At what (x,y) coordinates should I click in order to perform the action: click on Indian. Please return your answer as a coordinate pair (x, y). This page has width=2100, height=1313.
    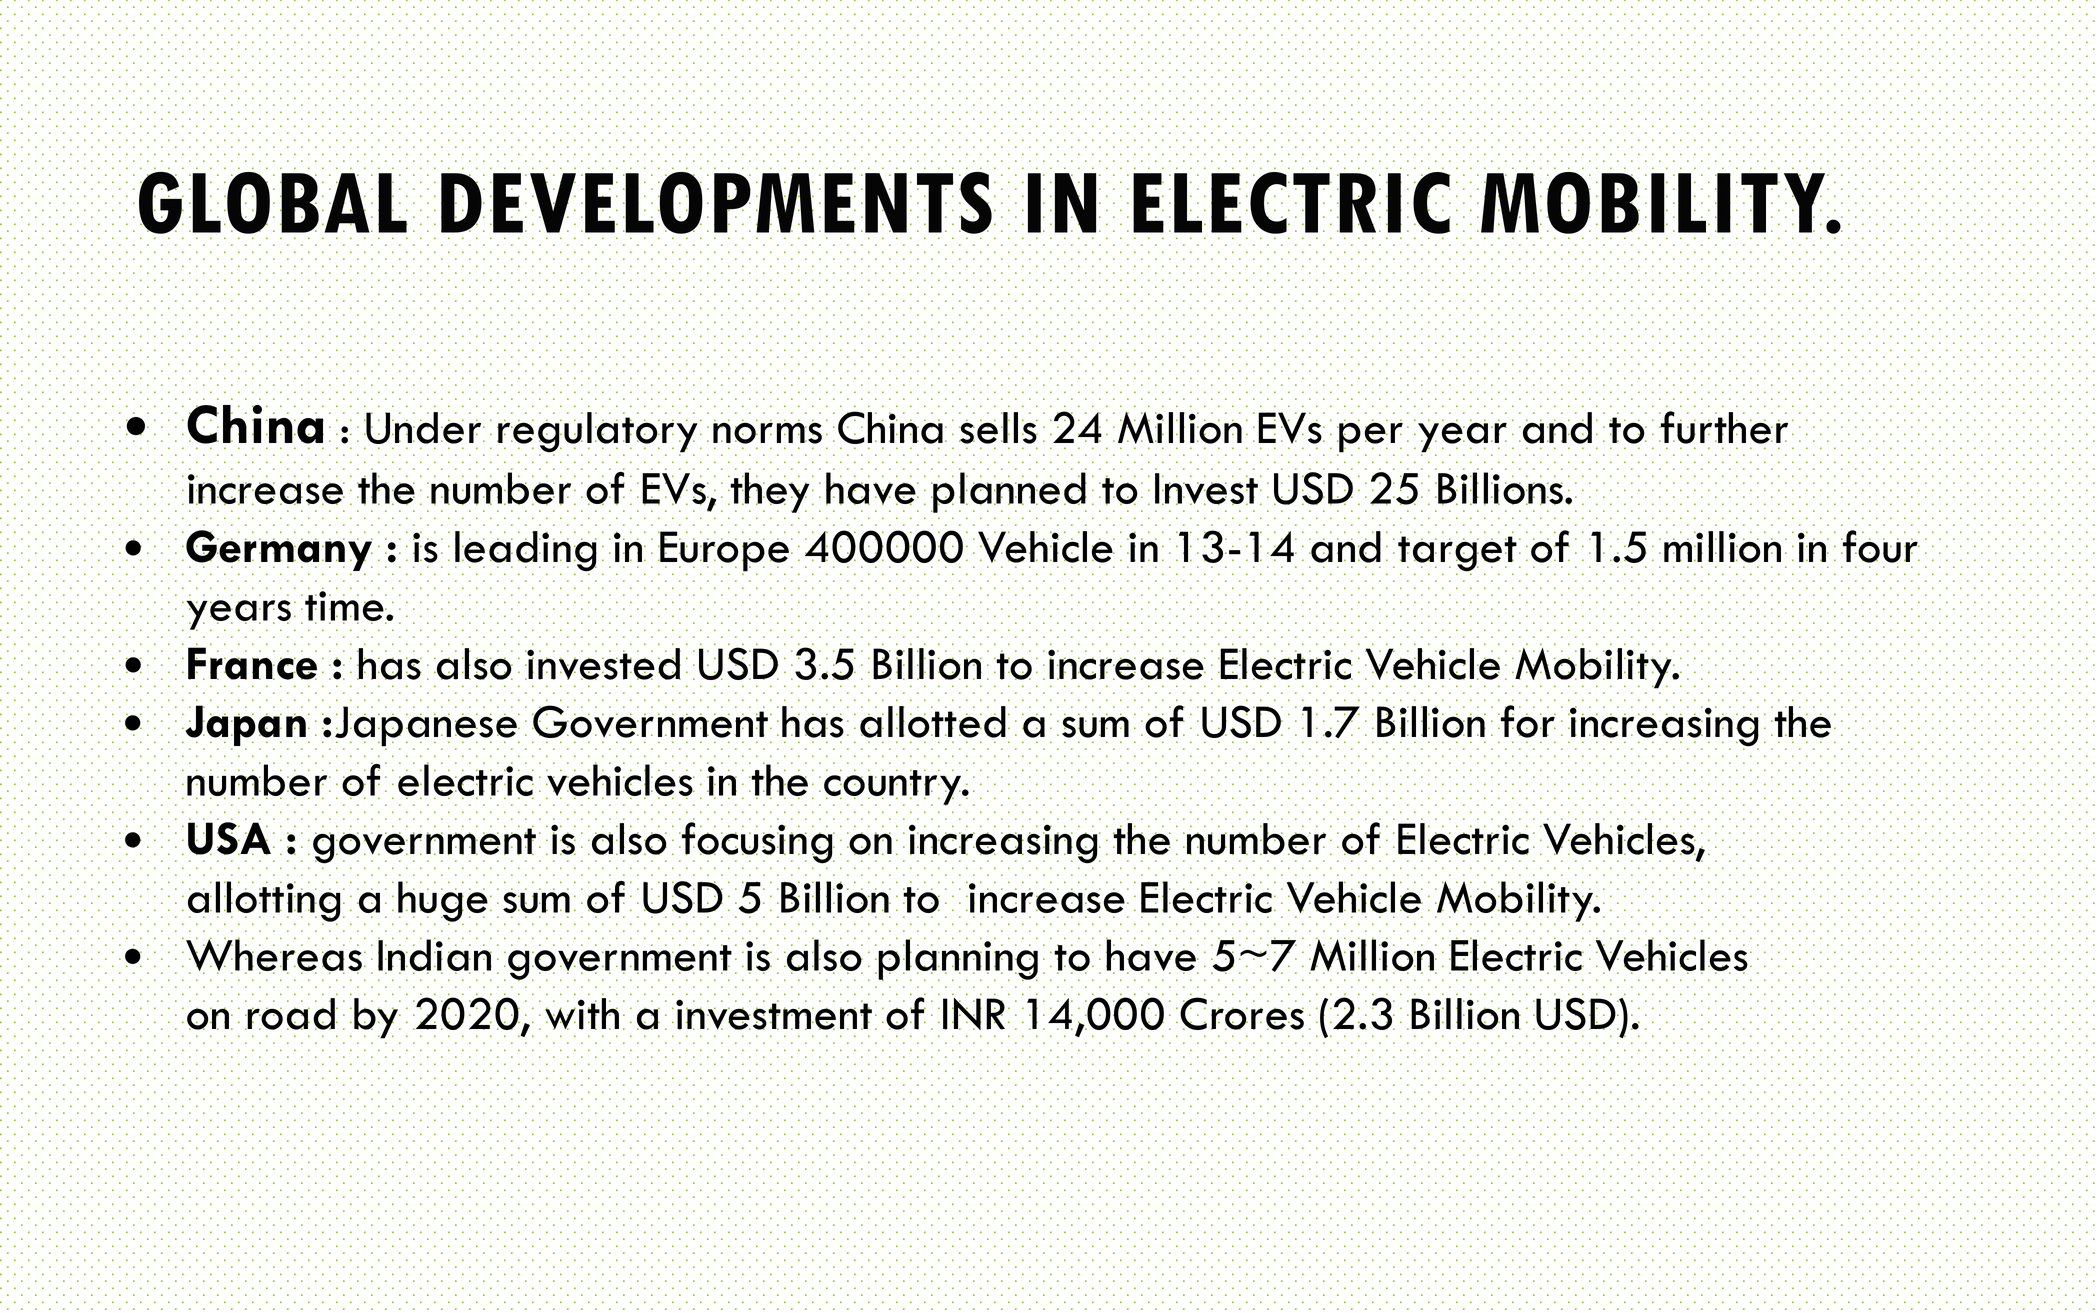
    Looking at the image, I should click on (435, 956).
